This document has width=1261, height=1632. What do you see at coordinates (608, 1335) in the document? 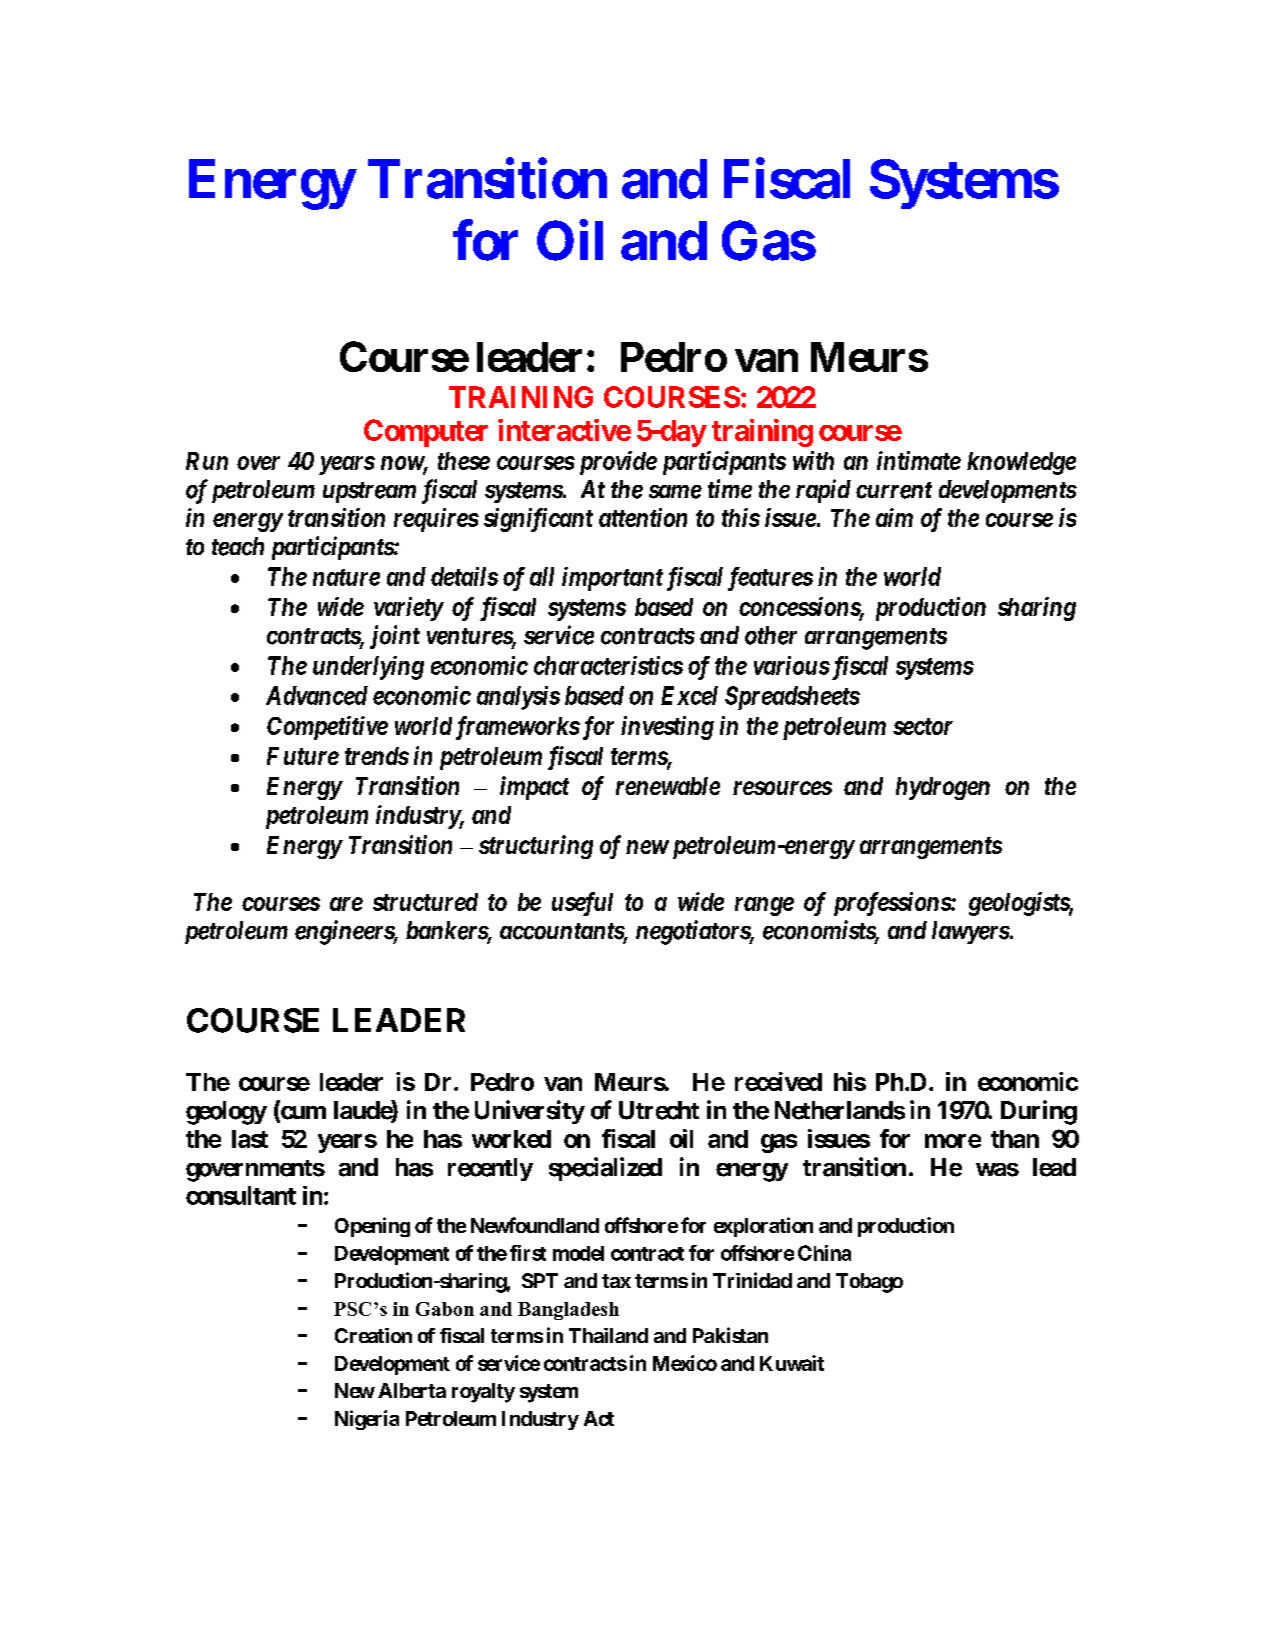
I see `Thailand` at bounding box center [608, 1335].
